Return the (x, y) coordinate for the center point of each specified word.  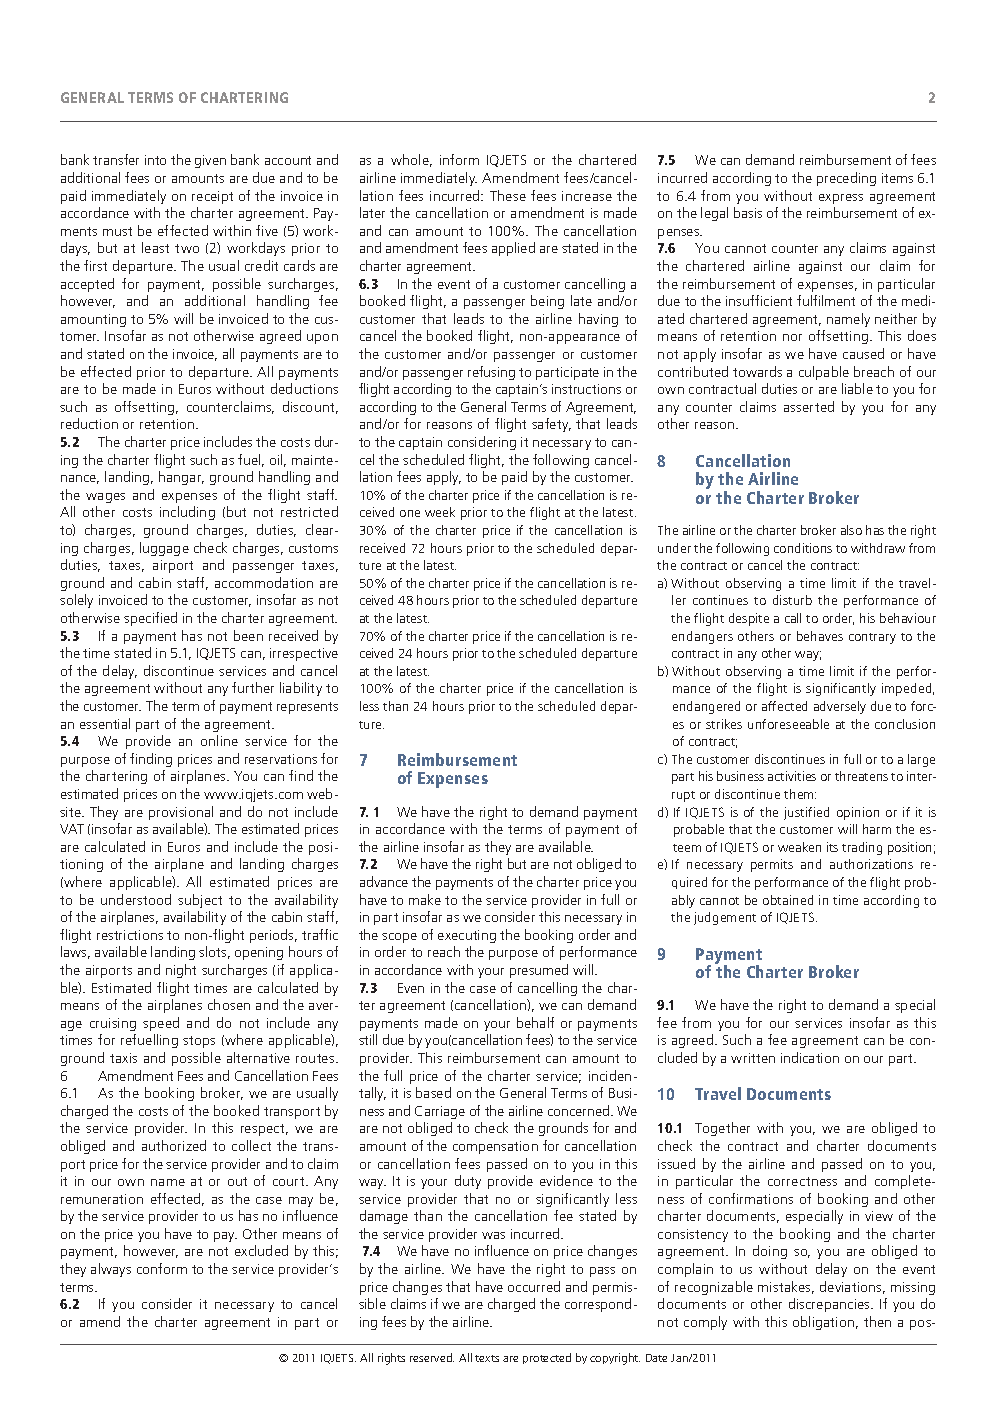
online (219, 740)
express (841, 199)
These (508, 195)
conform (162, 1268)
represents (307, 708)
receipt (212, 197)
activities (792, 776)
